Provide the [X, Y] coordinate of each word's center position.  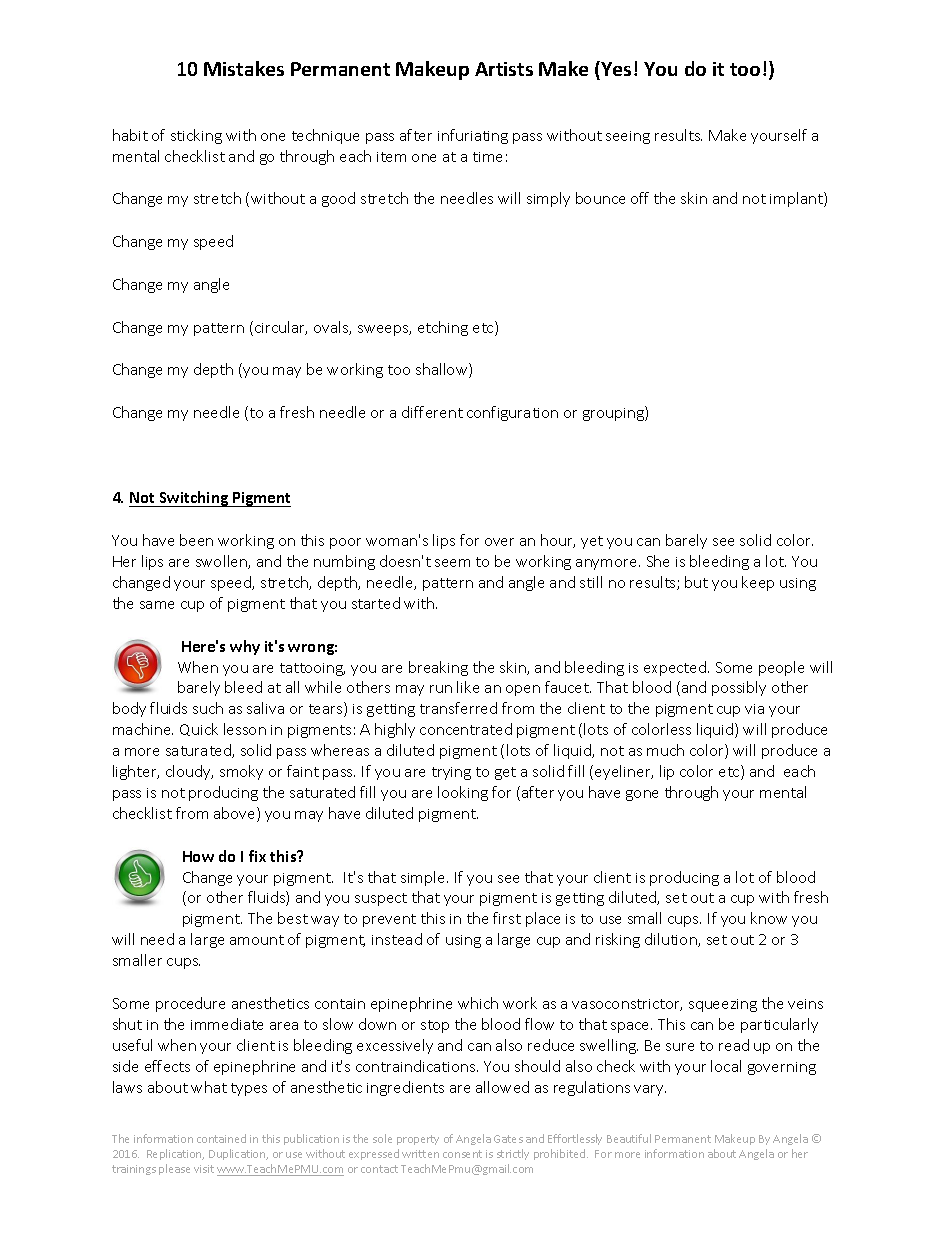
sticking [196, 136]
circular [281, 328]
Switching [194, 499]
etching [443, 328]
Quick [199, 729]
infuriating [473, 136]
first [507, 918]
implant [797, 199]
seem [452, 563]
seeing [628, 137]
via [754, 709]
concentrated [466, 729]
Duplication [238, 1154]
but [696, 582]
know [769, 918]
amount [257, 940]
